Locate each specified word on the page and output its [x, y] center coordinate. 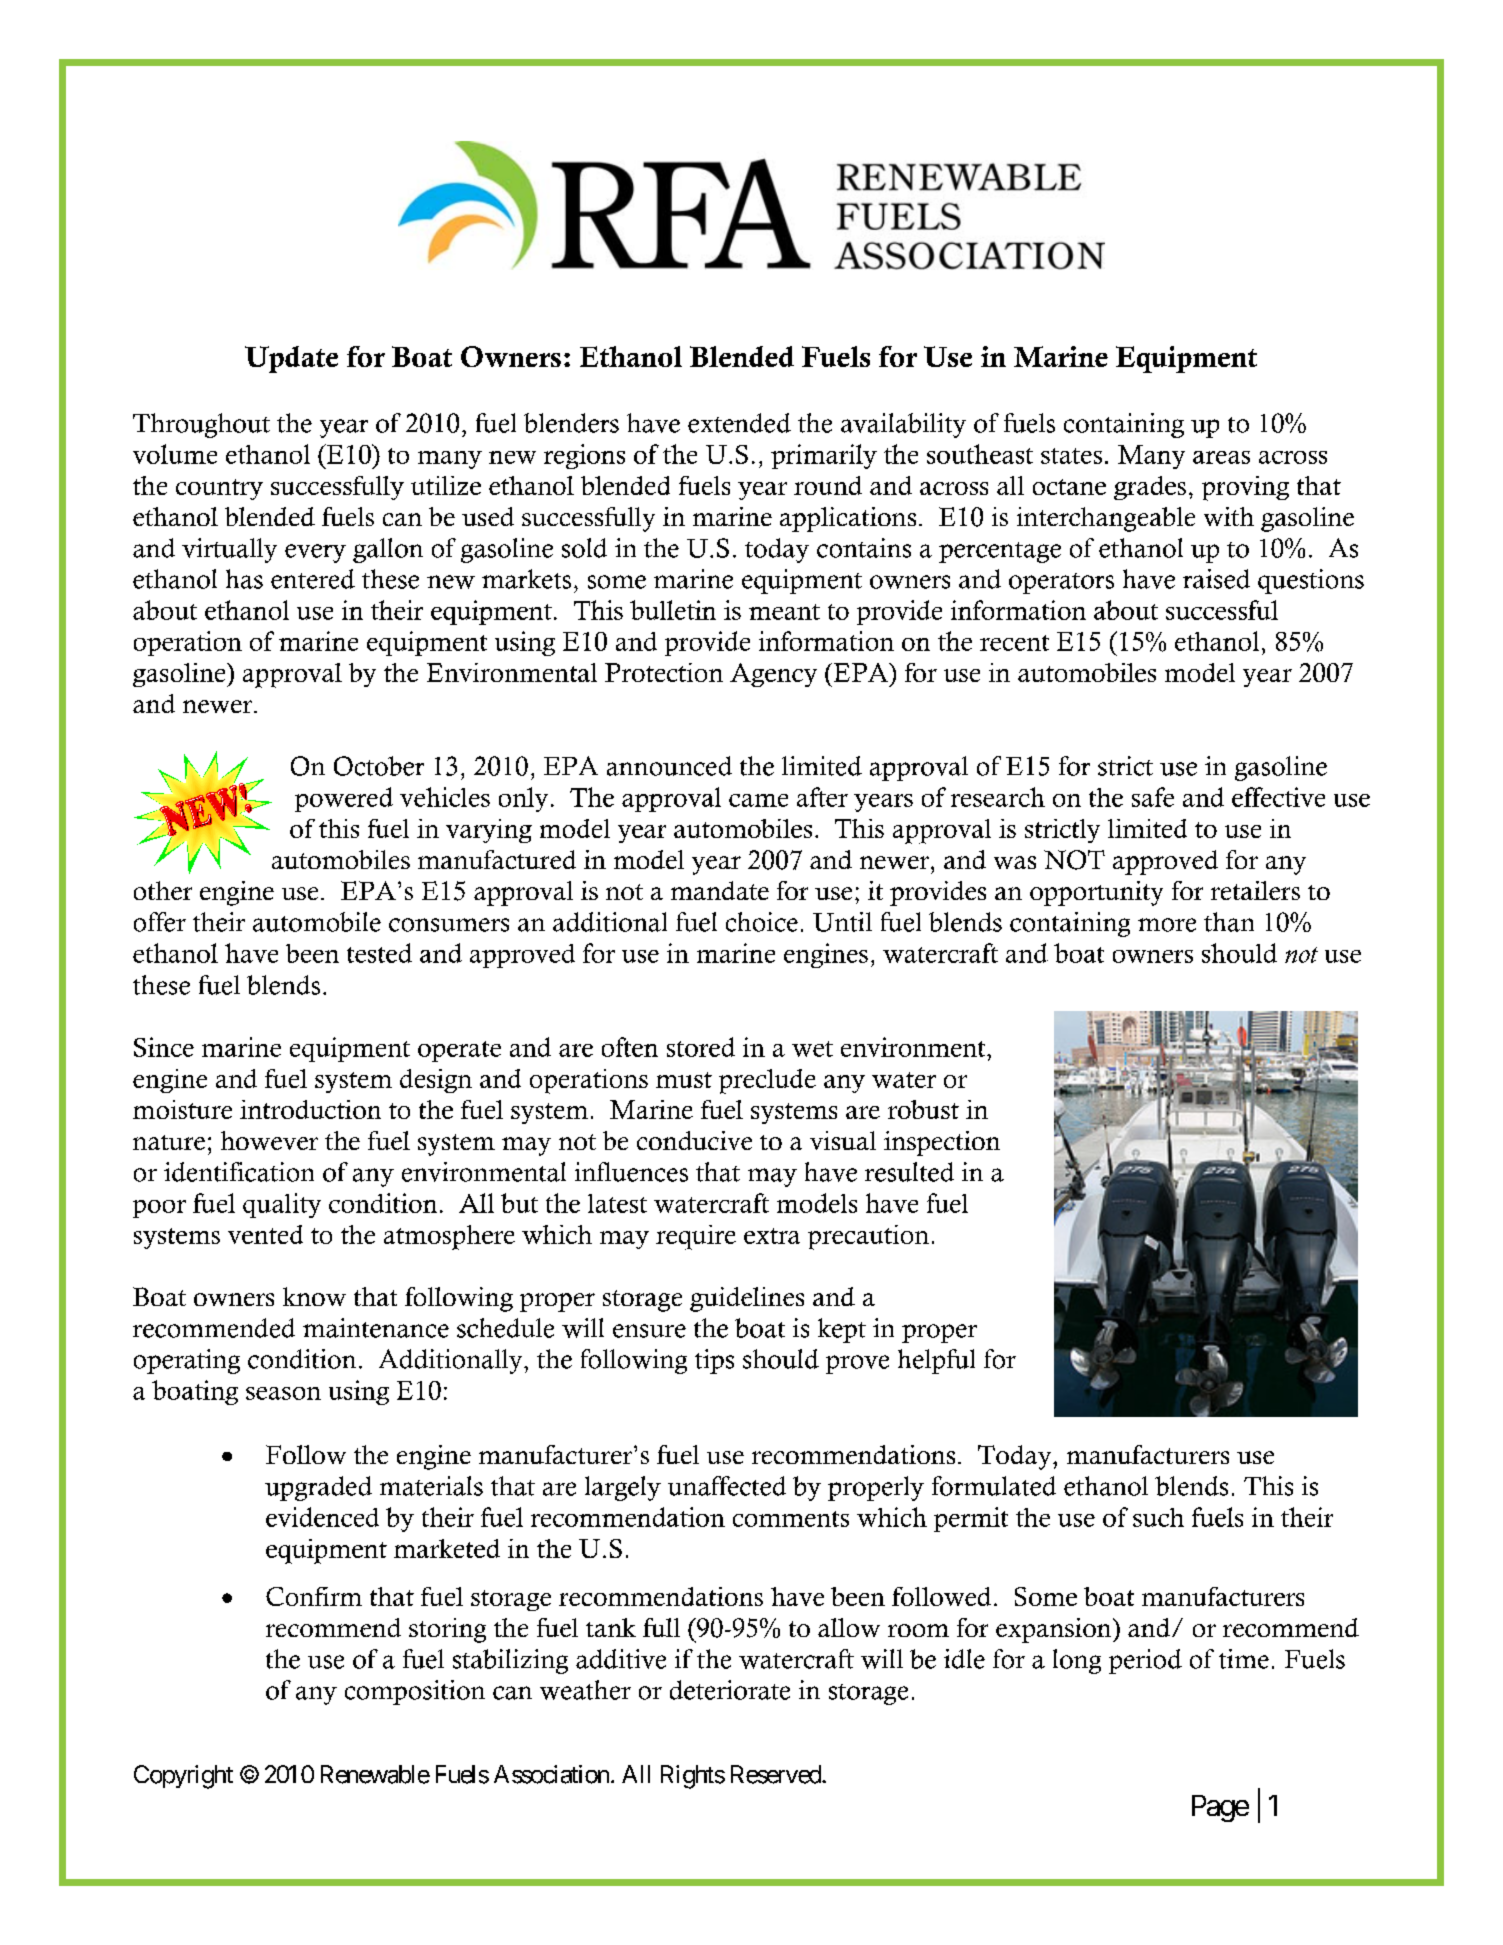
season [283, 1393]
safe [1153, 797]
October [379, 766]
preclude [767, 1081]
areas [1221, 457]
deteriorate [730, 1690]
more [1167, 925]
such [1158, 1517]
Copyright [183, 1777]
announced [669, 766]
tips [714, 1361]
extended [739, 423]
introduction [310, 1109]
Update [291, 359]
